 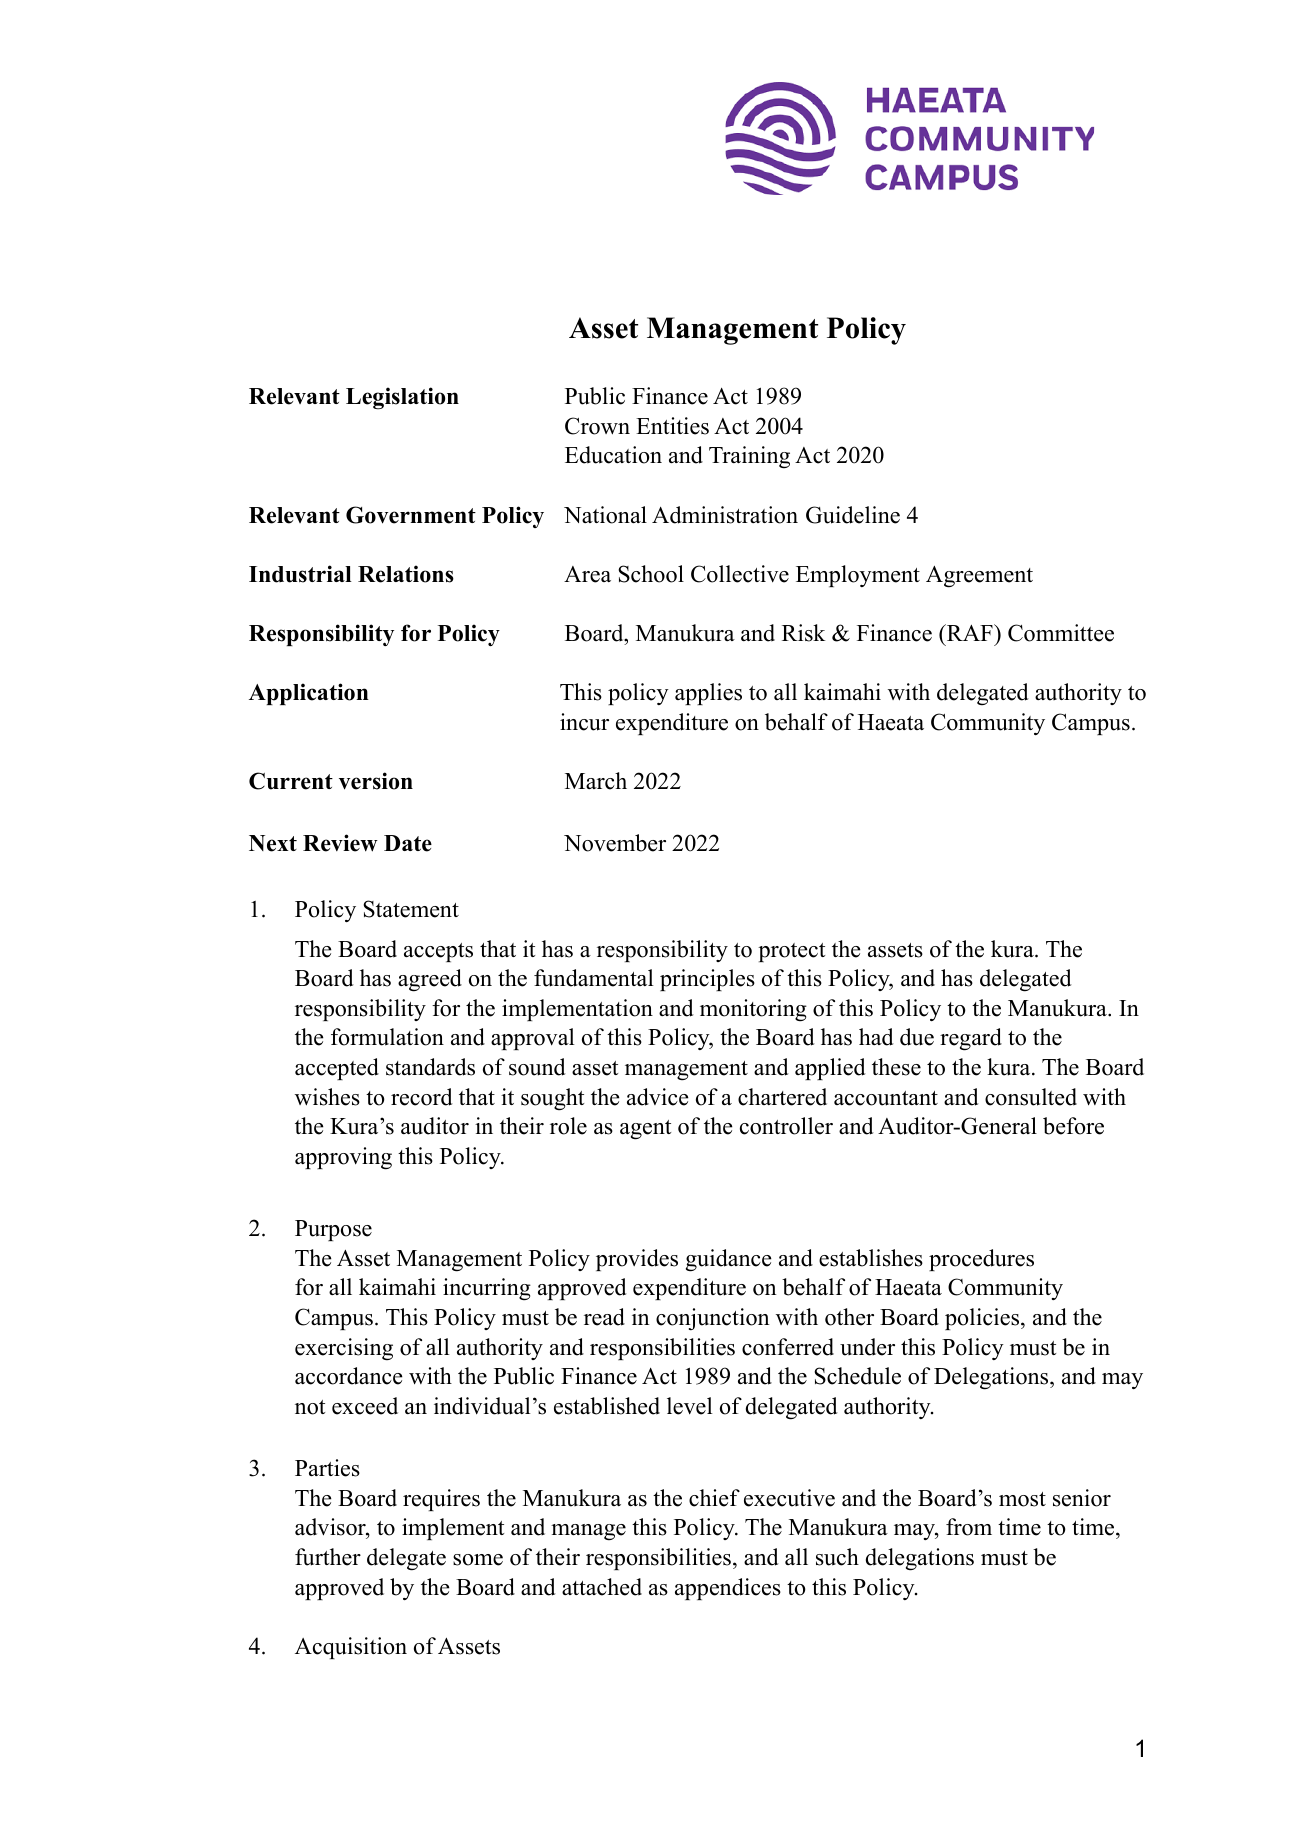 What do you see at coordinates (351, 1648) in the screenshot?
I see `Acquisition` at bounding box center [351, 1648].
